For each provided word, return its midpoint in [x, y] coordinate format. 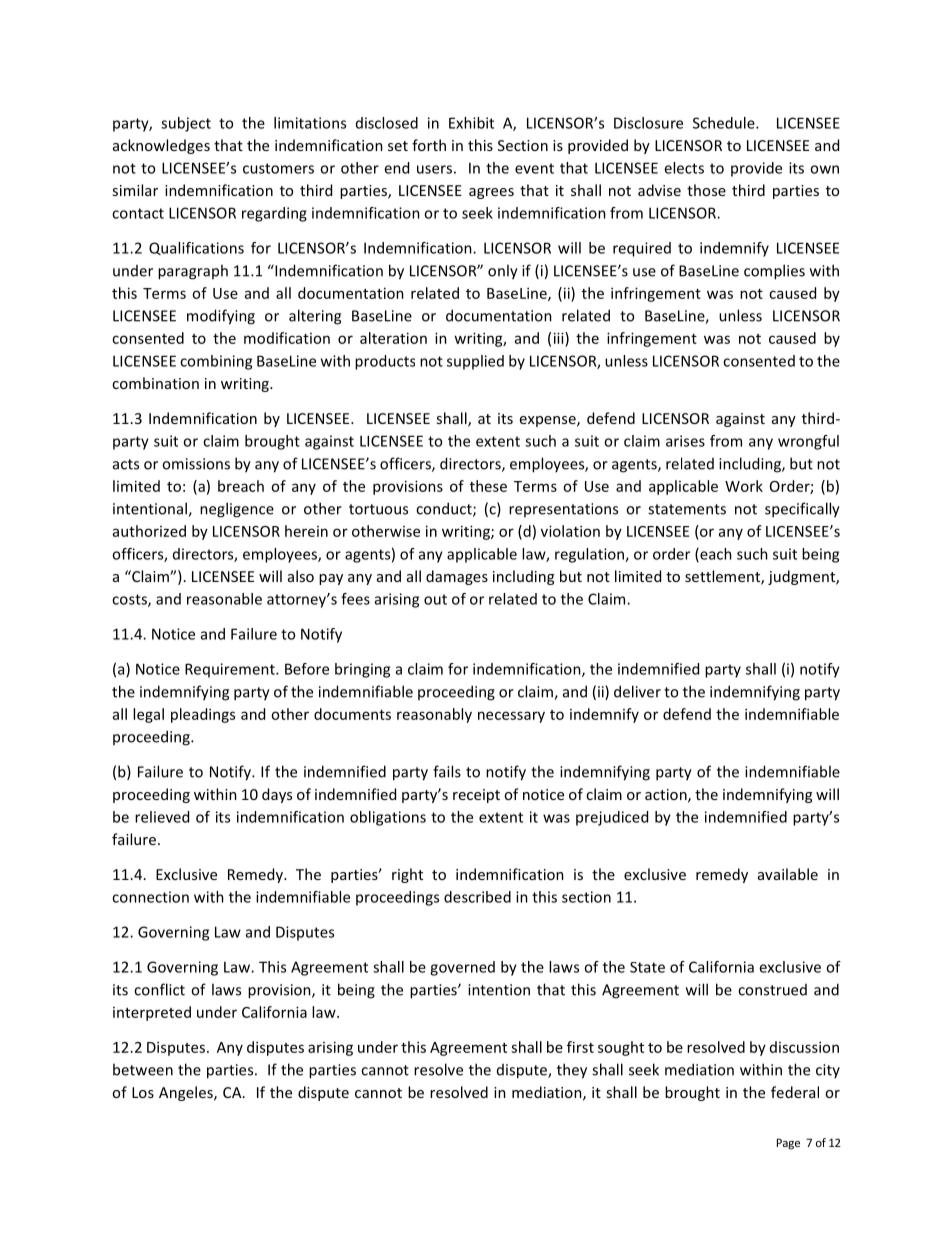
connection [150, 897]
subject [186, 124]
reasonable [224, 599]
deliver [637, 691]
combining [216, 362]
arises [685, 441]
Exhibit [471, 123]
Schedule [725, 123]
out [435, 599]
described [477, 897]
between [143, 1069]
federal [795, 1092]
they [572, 1071]
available [788, 874]
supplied [475, 362]
